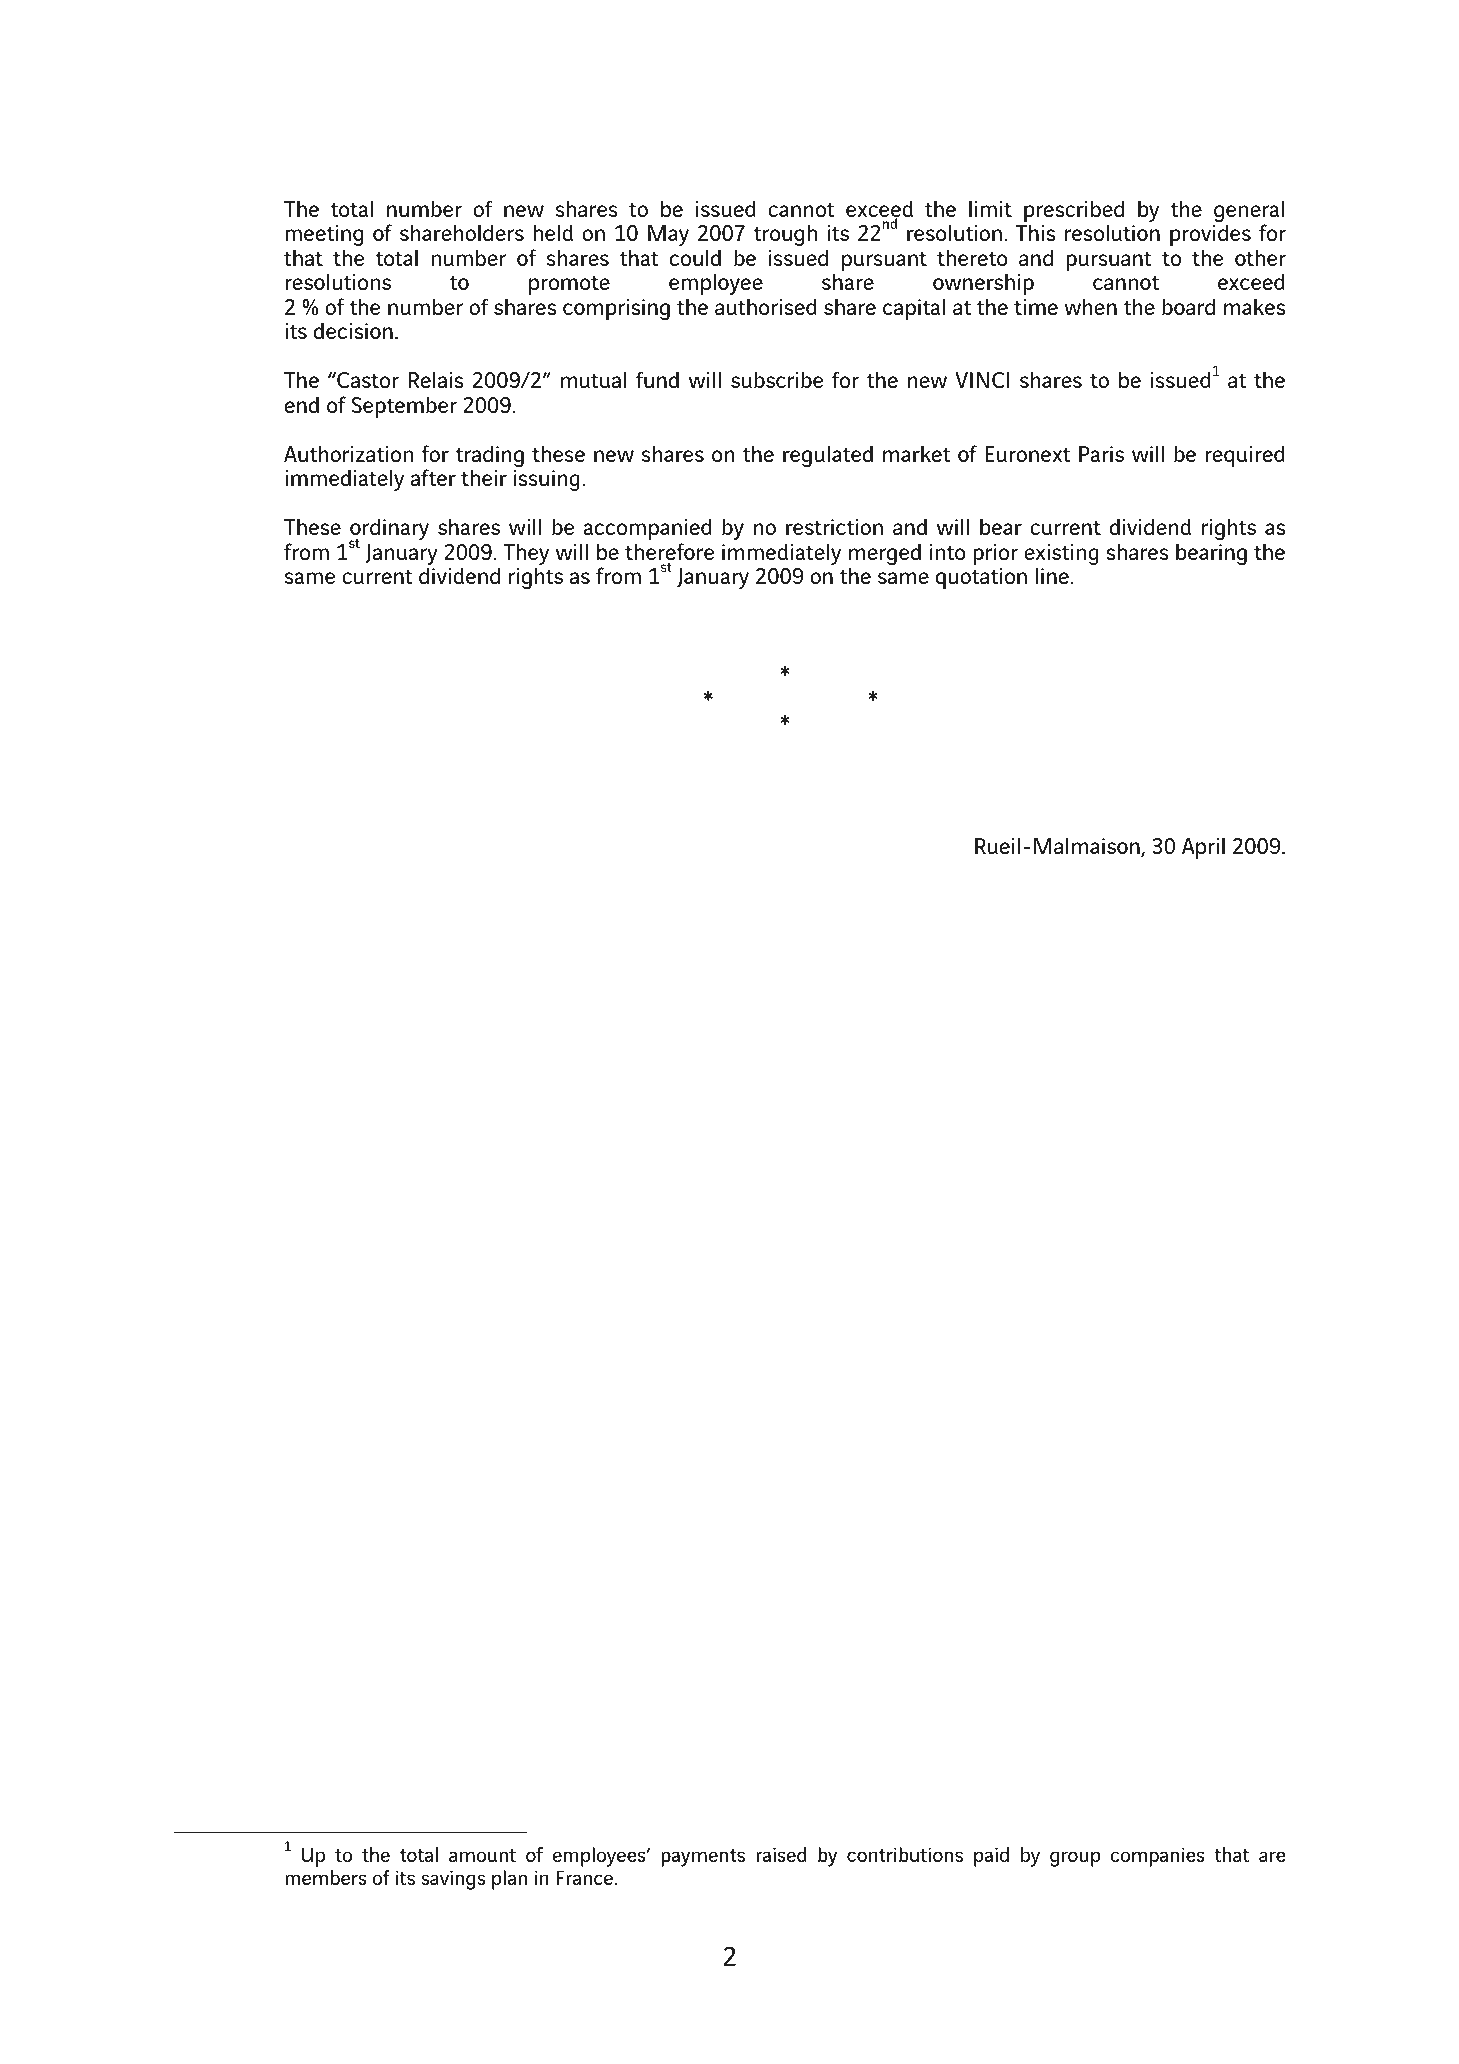 The width and height of the image is (1459, 2064). Describe the element at coordinates (482, 1855) in the image. I see `amount` at that location.
